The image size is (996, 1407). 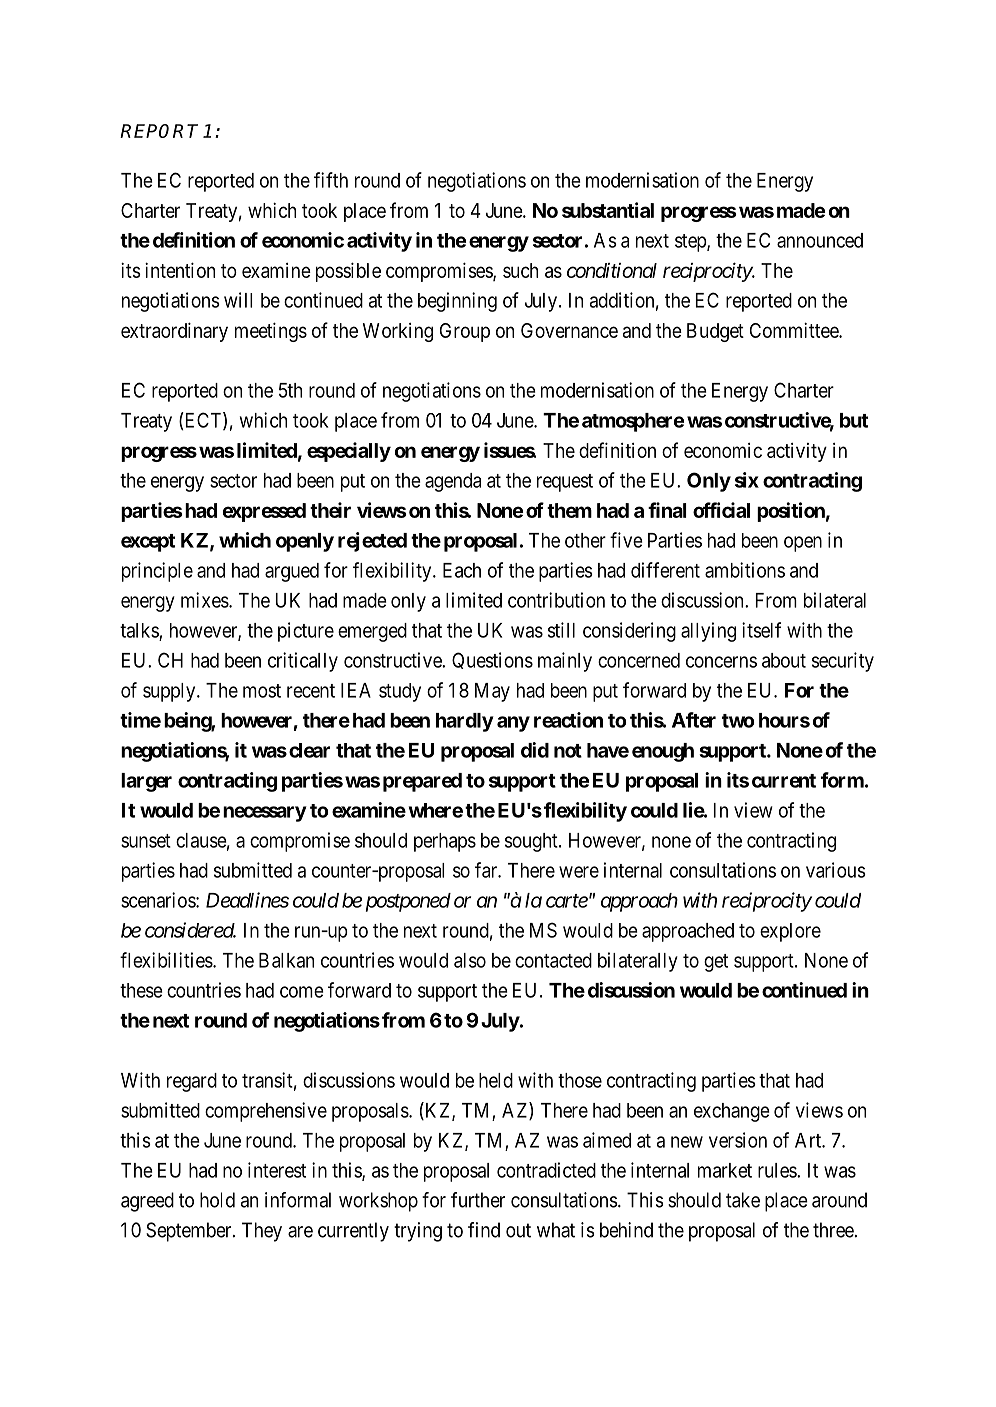 What do you see at coordinates (478, 1200) in the document?
I see `further` at bounding box center [478, 1200].
